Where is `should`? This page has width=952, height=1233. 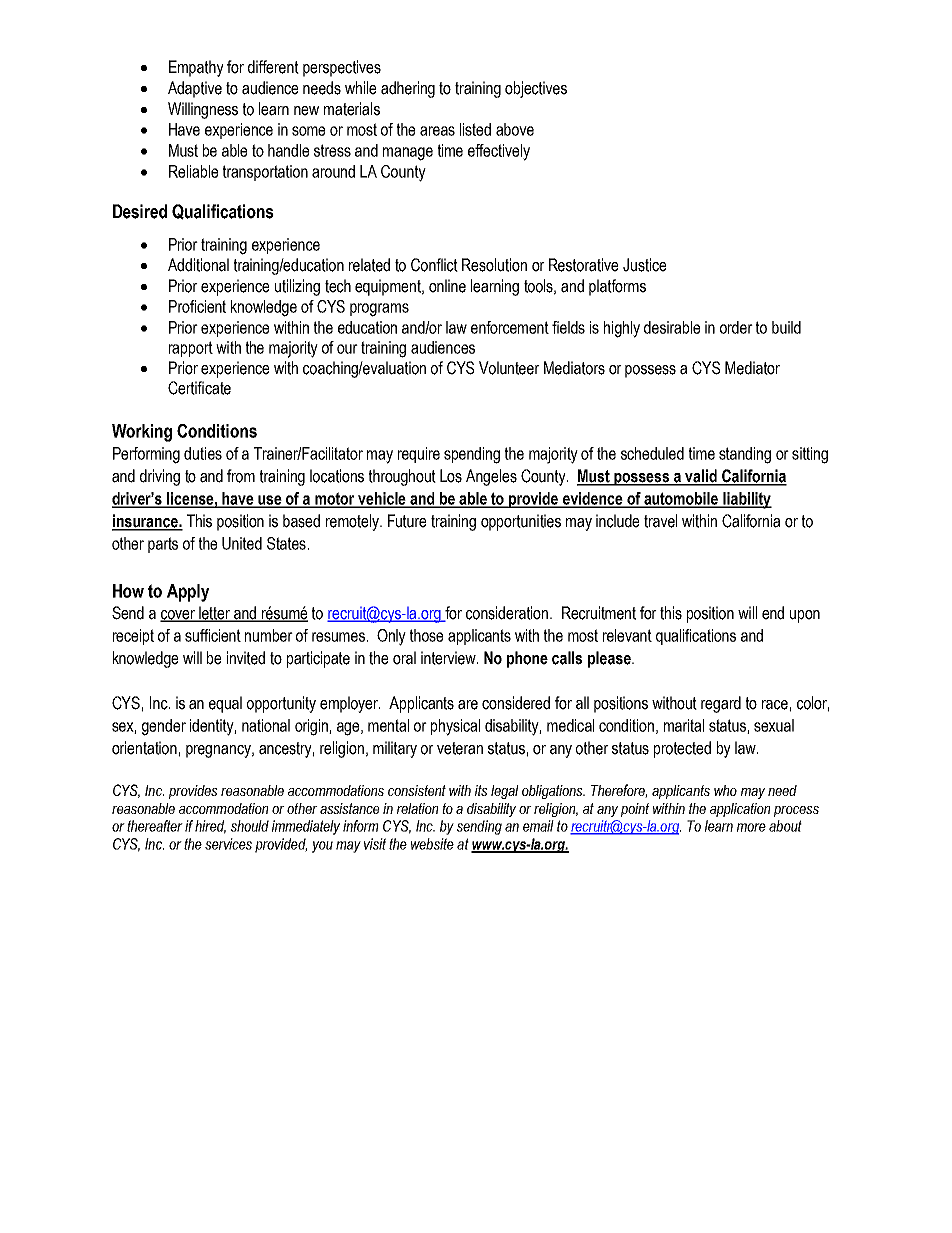 should is located at coordinates (250, 826).
